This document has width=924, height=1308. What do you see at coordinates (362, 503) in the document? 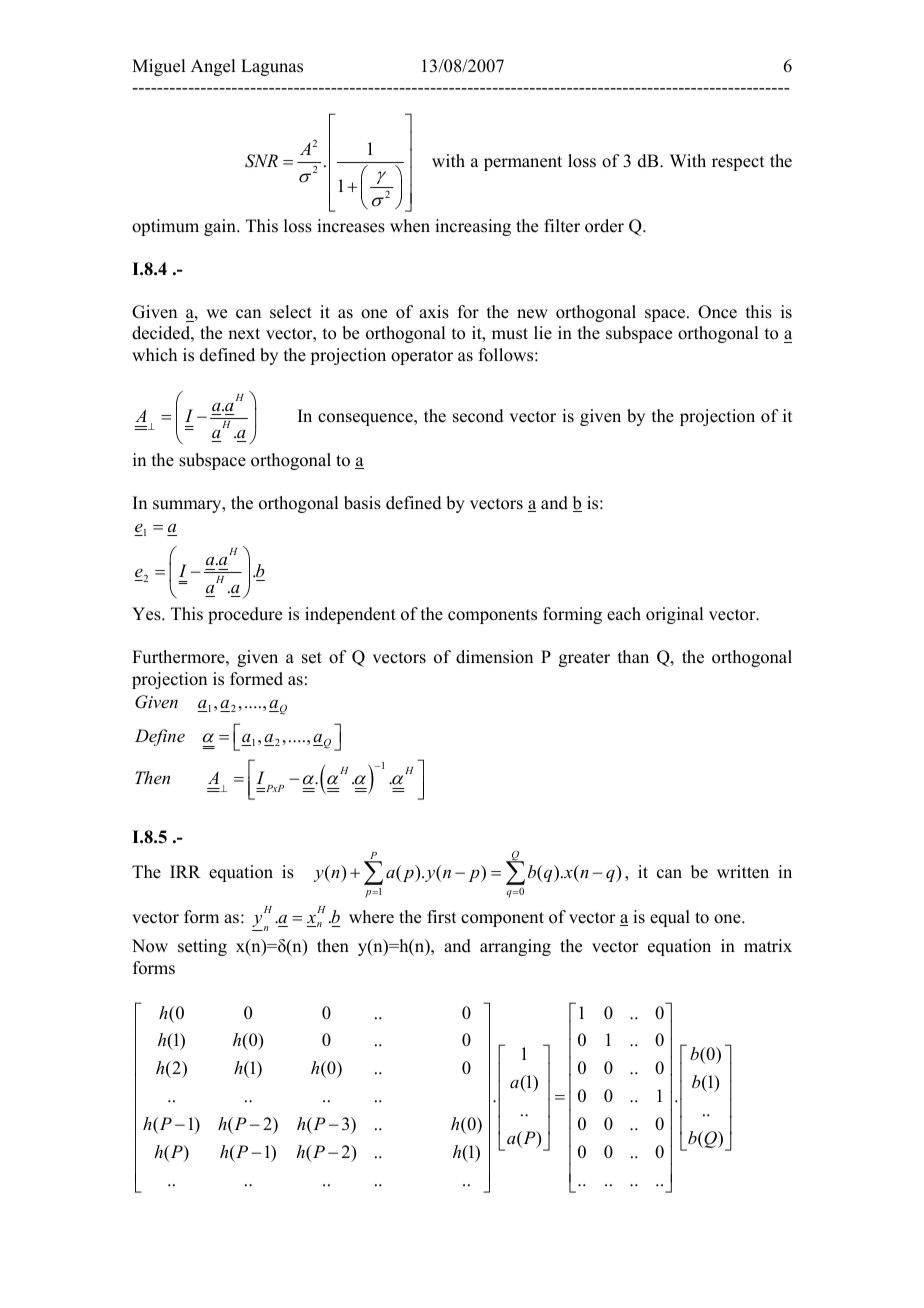
I see `basis` at bounding box center [362, 503].
